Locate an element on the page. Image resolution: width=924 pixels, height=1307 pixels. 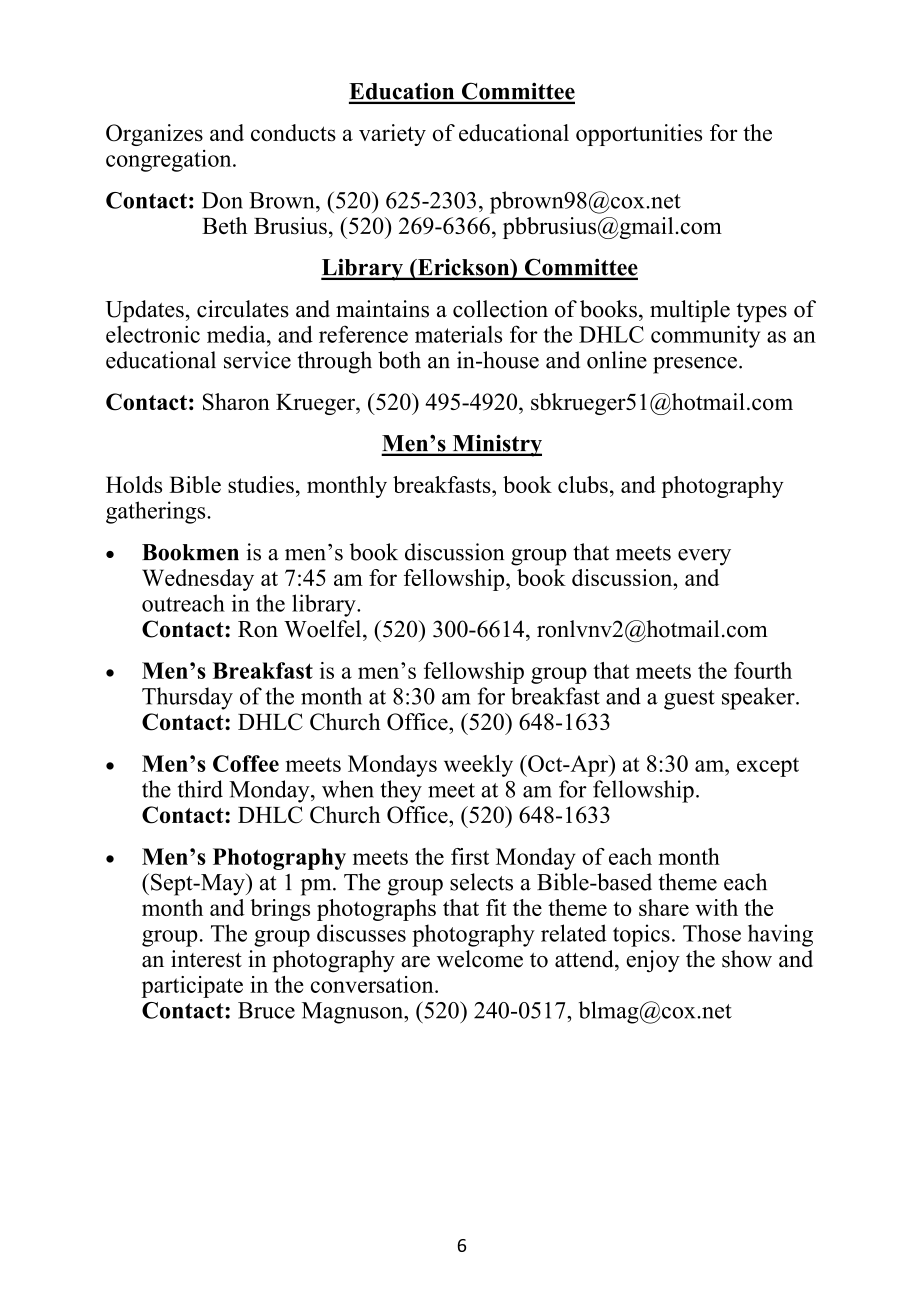
opportunities is located at coordinates (639, 135).
